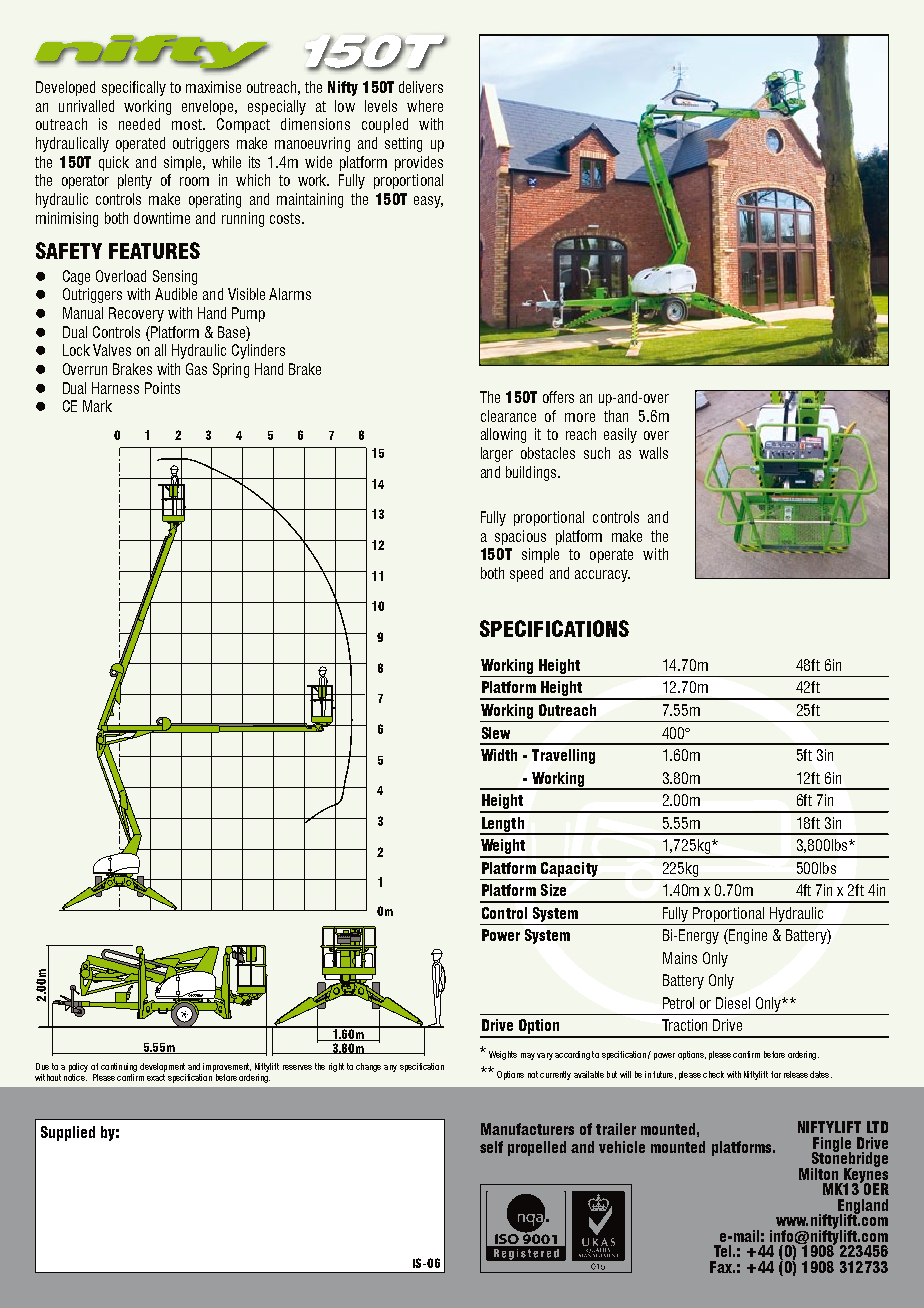  Describe the element at coordinates (425, 106) in the screenshot. I see `where` at that location.
